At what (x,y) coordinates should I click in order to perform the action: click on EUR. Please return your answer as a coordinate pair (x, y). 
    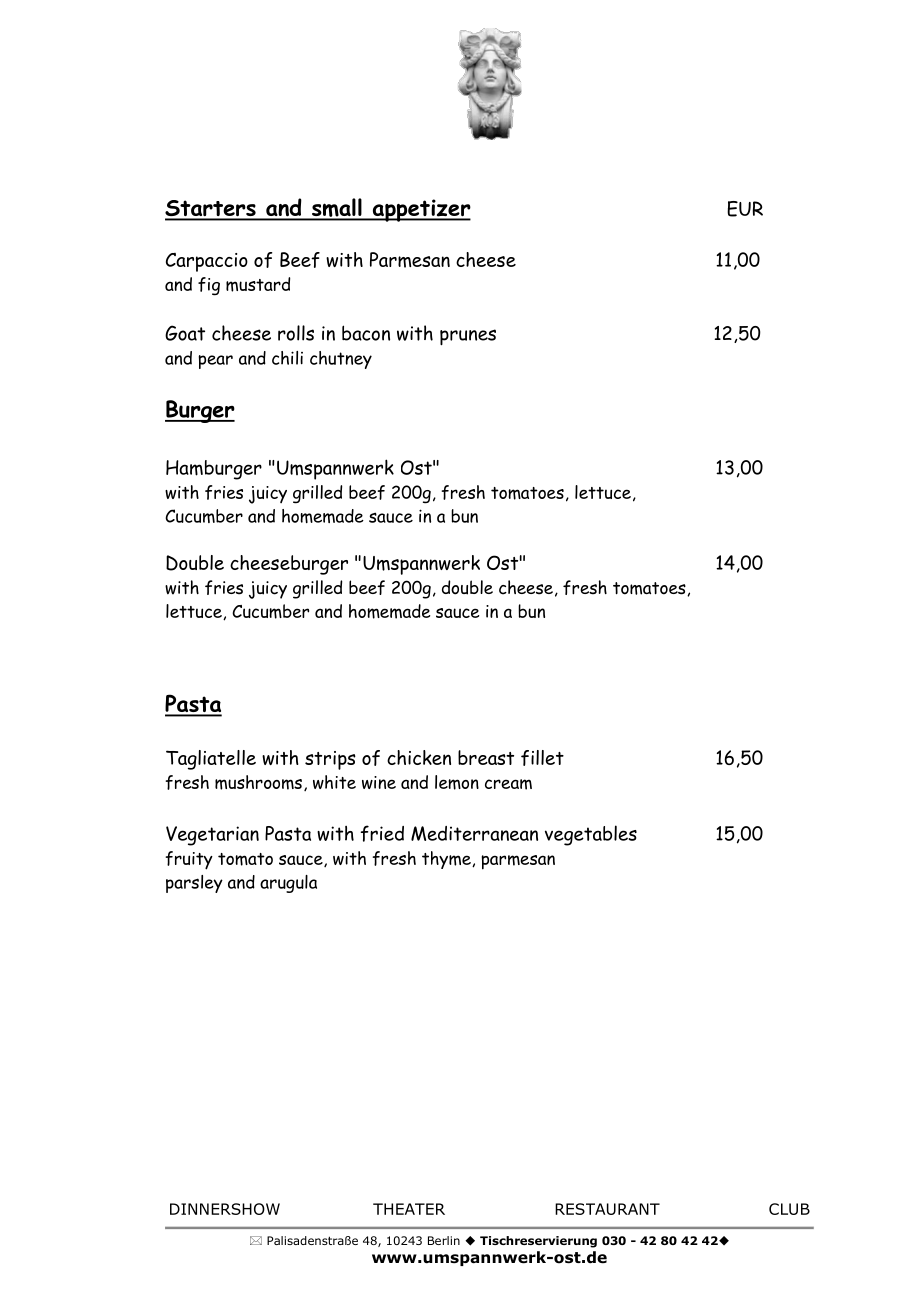
    Looking at the image, I should click on (745, 209).
